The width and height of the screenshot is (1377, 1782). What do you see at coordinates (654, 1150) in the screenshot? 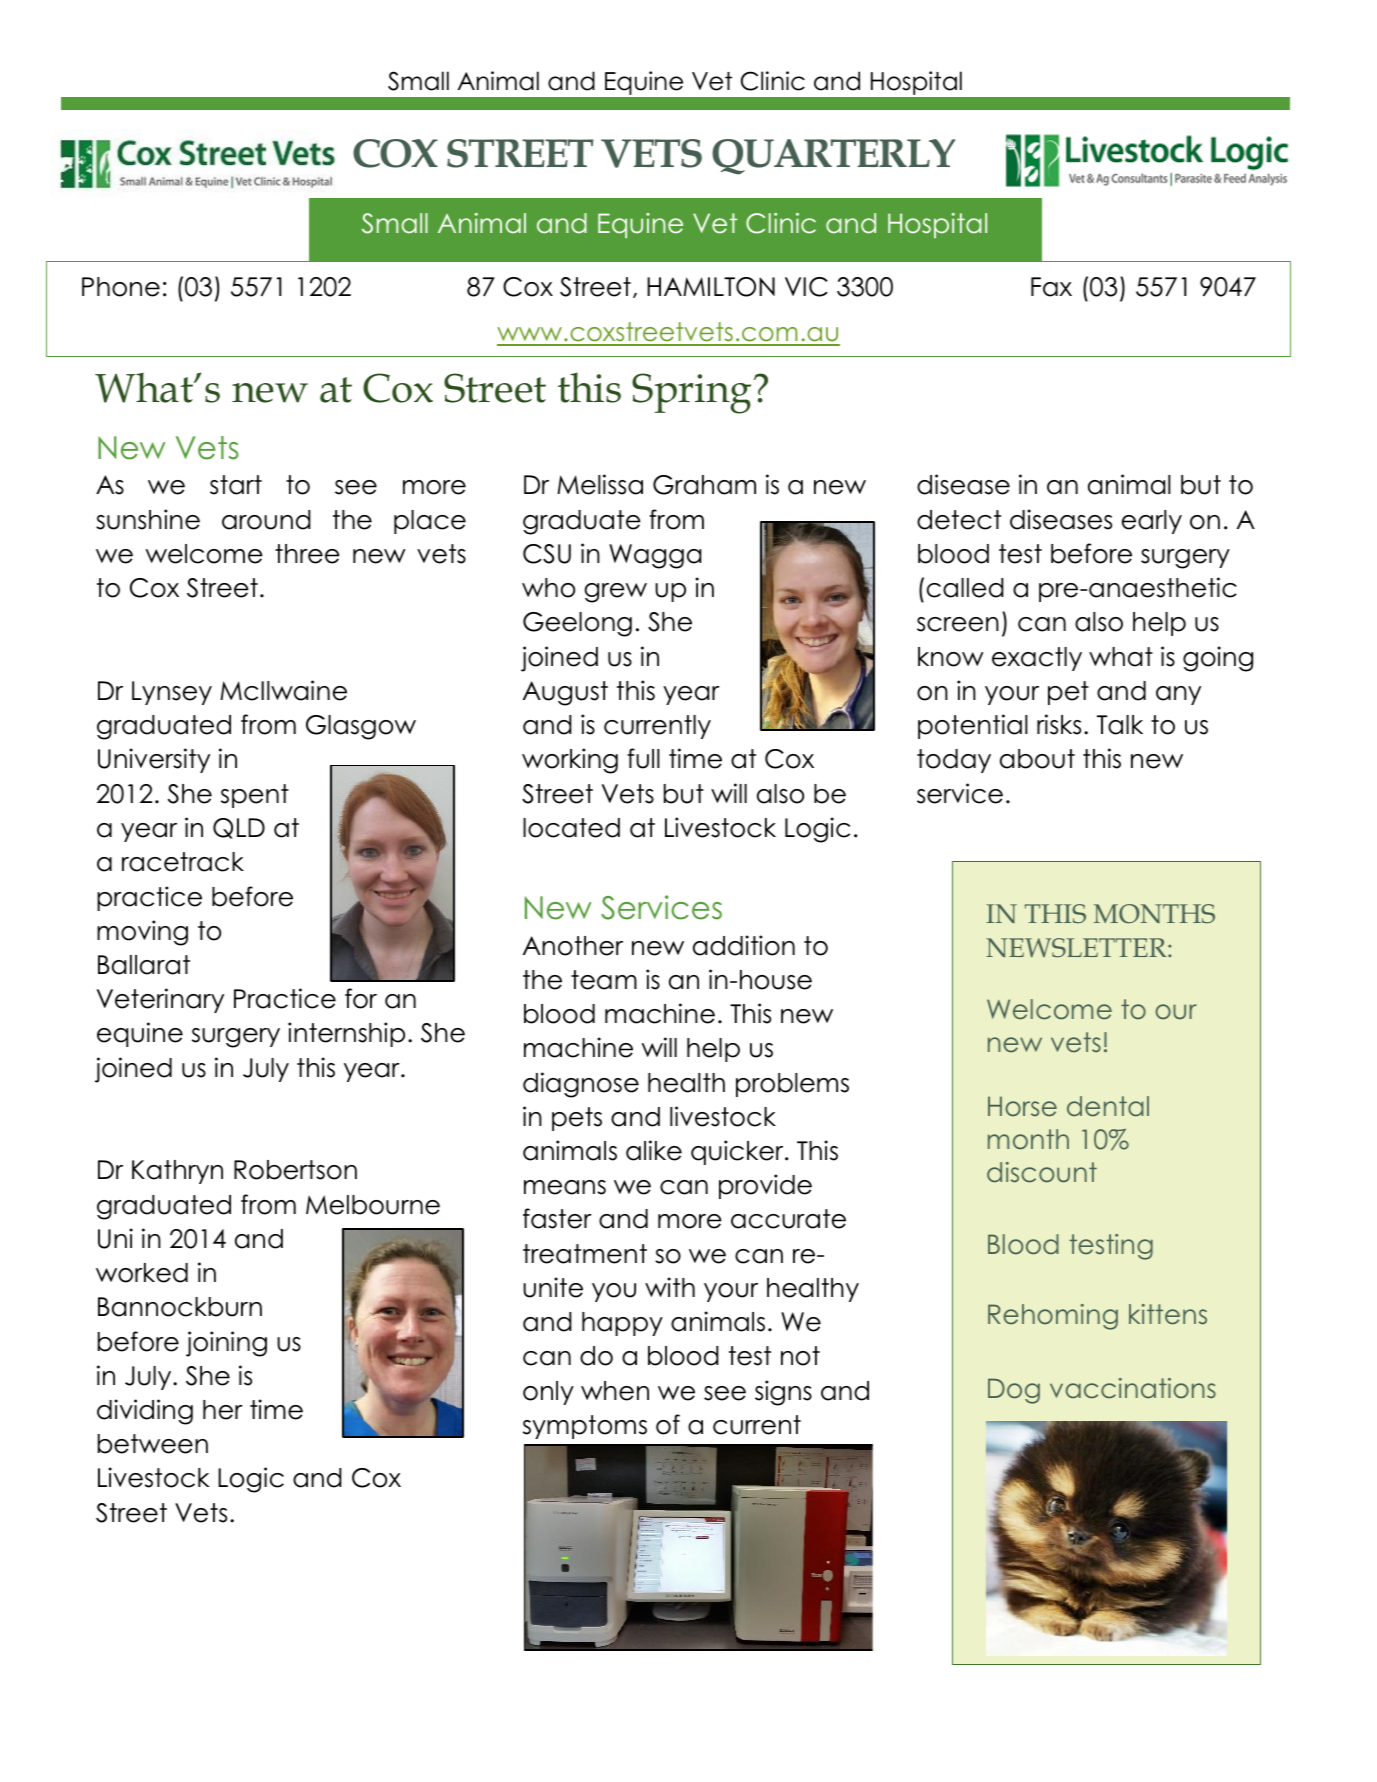
I see `alike` at bounding box center [654, 1150].
